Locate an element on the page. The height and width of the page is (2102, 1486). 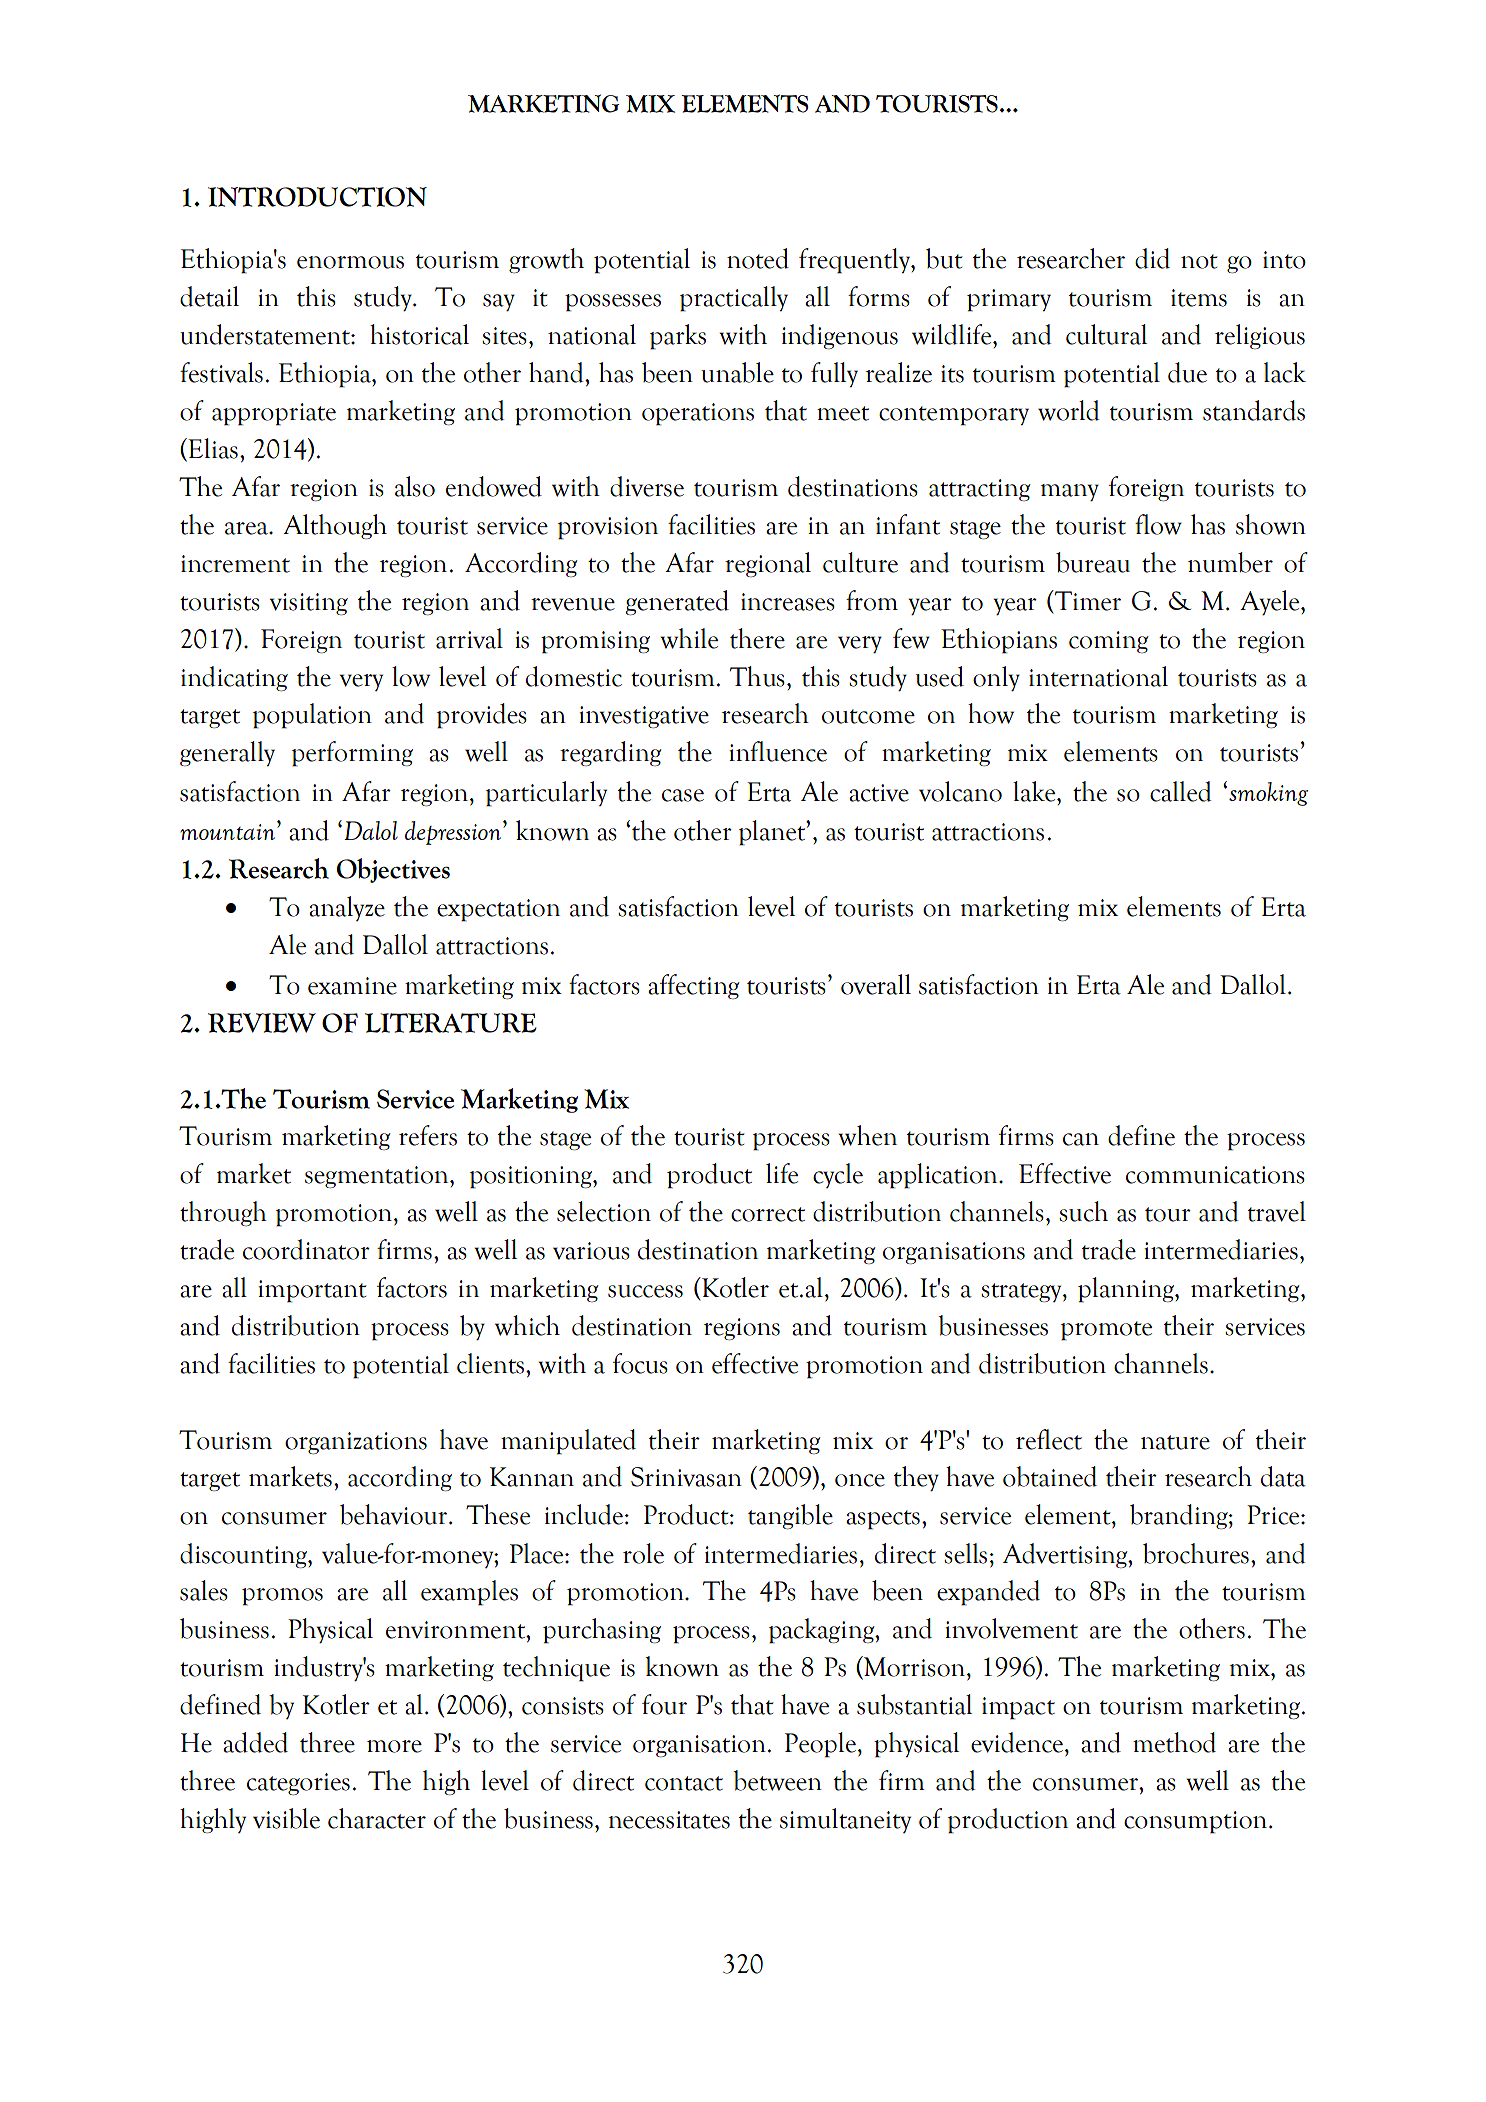
categories is located at coordinates (298, 1784).
